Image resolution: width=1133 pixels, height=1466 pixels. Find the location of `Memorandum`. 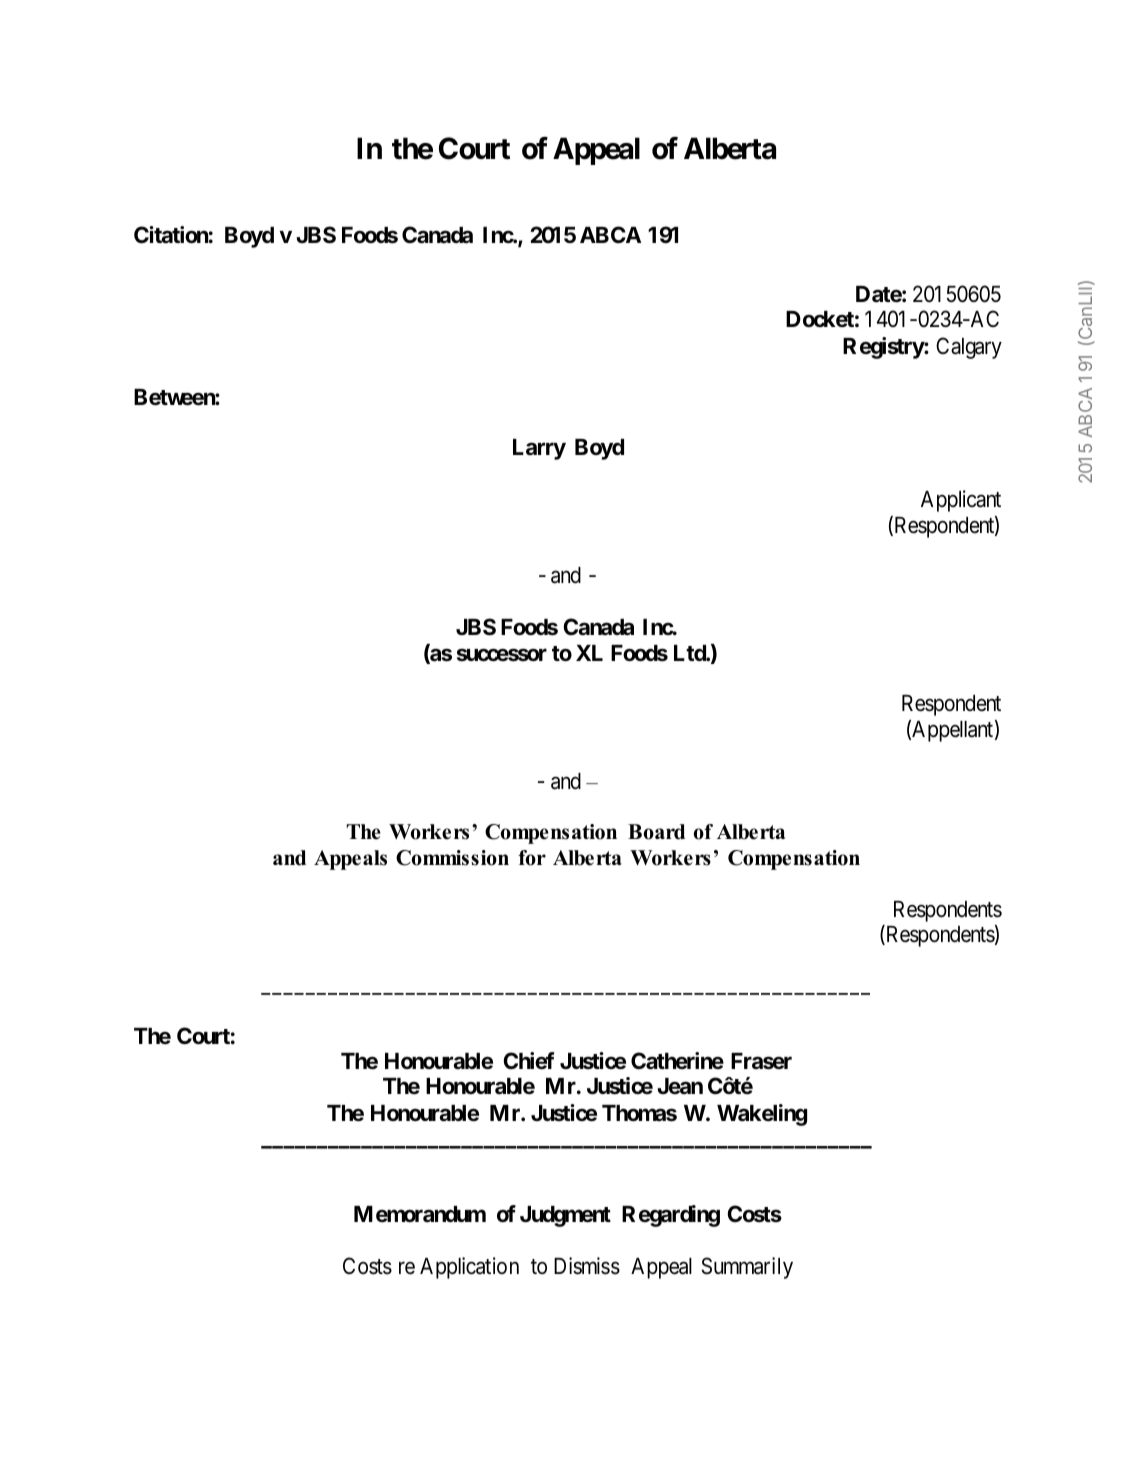

Memorandum is located at coordinates (420, 1214).
